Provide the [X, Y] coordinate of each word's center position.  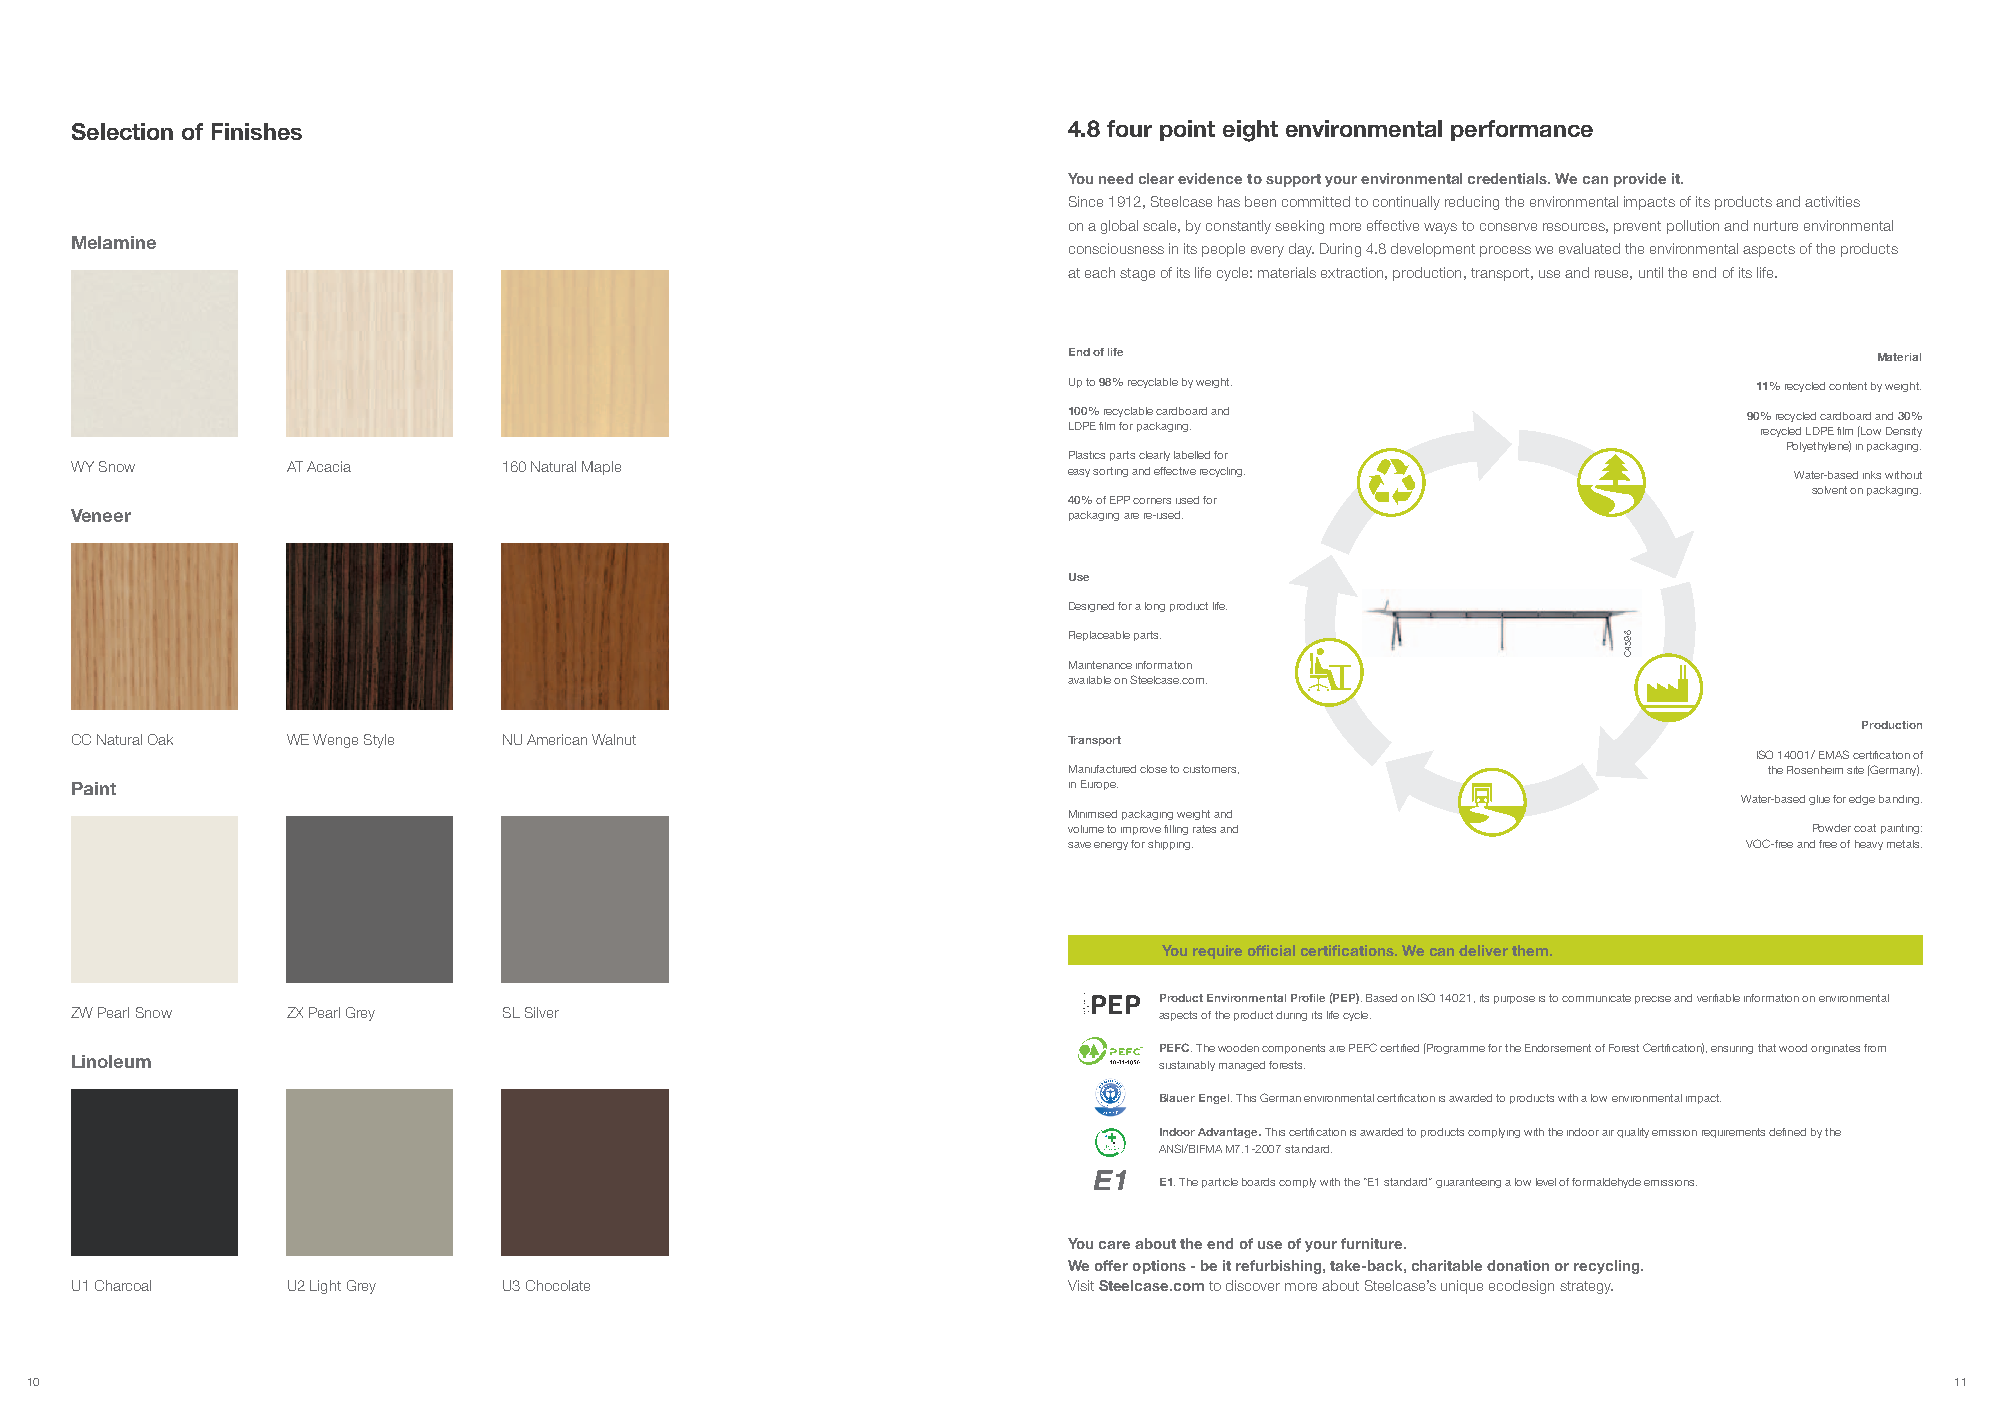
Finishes [257, 131]
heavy [1869, 845]
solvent [1829, 490]
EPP [1120, 500]
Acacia [329, 466]
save [1079, 845]
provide [1640, 180]
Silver [542, 1012]
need [1116, 178]
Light [325, 1287]
